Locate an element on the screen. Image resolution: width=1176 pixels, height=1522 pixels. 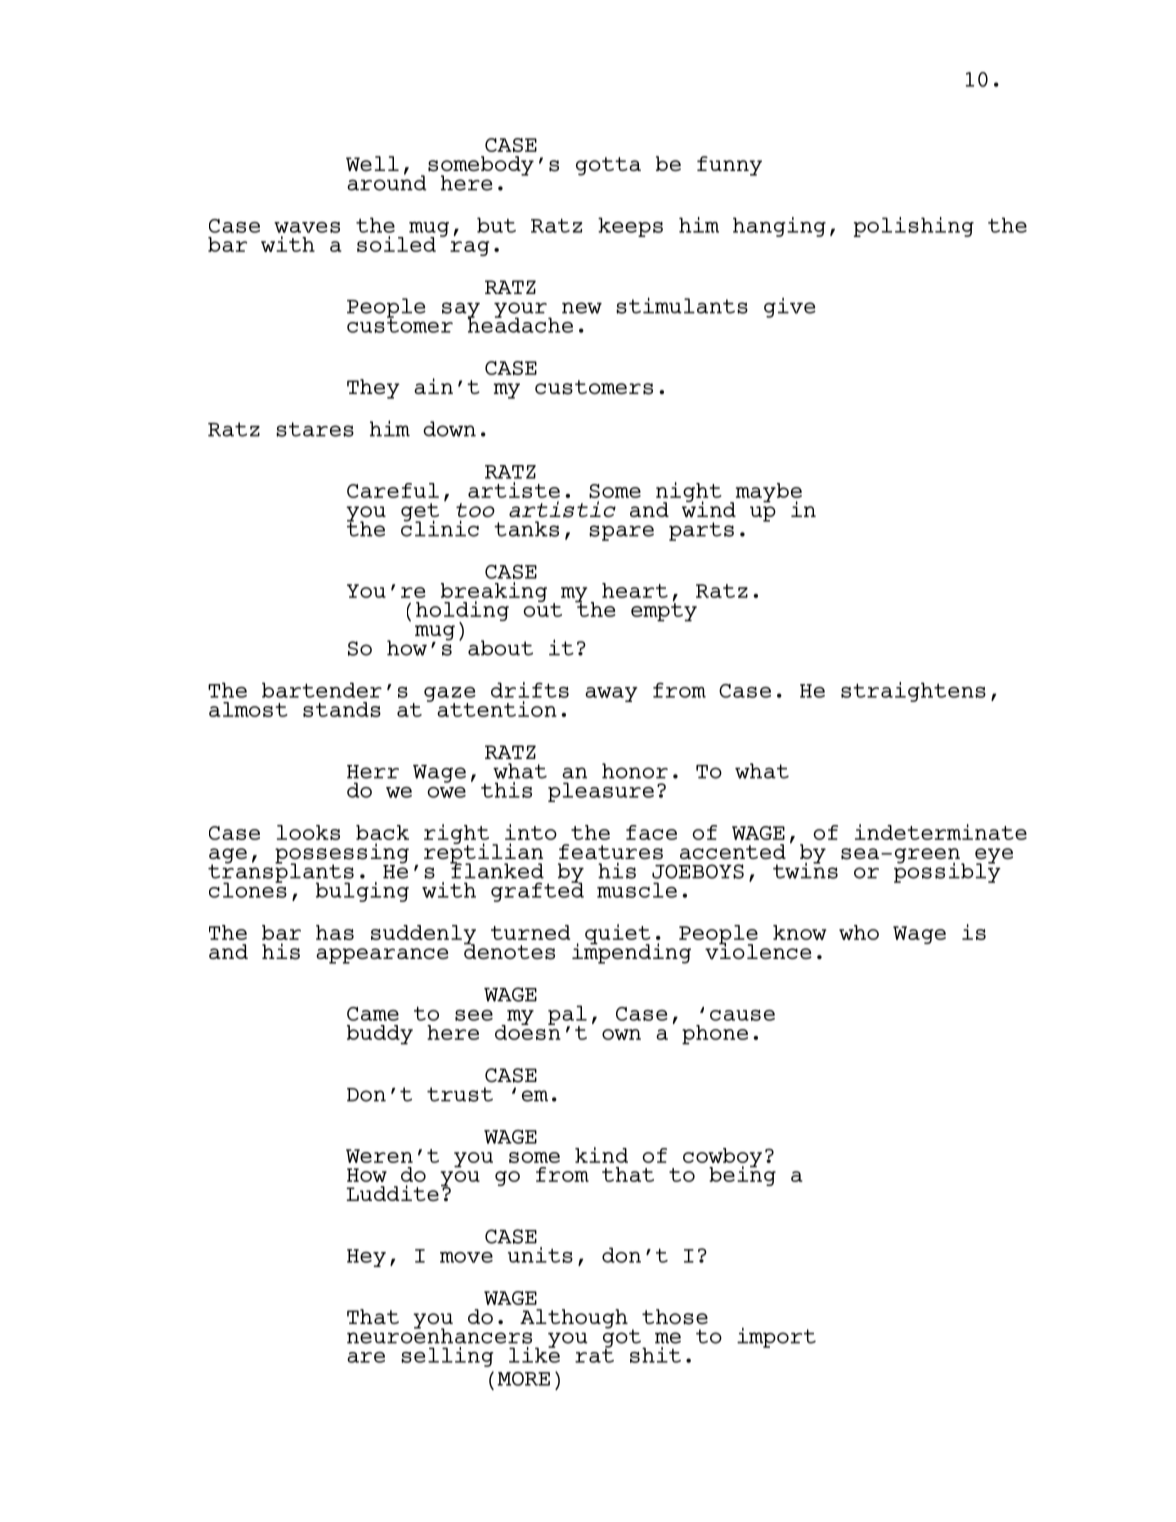
keeps is located at coordinates (630, 227).
